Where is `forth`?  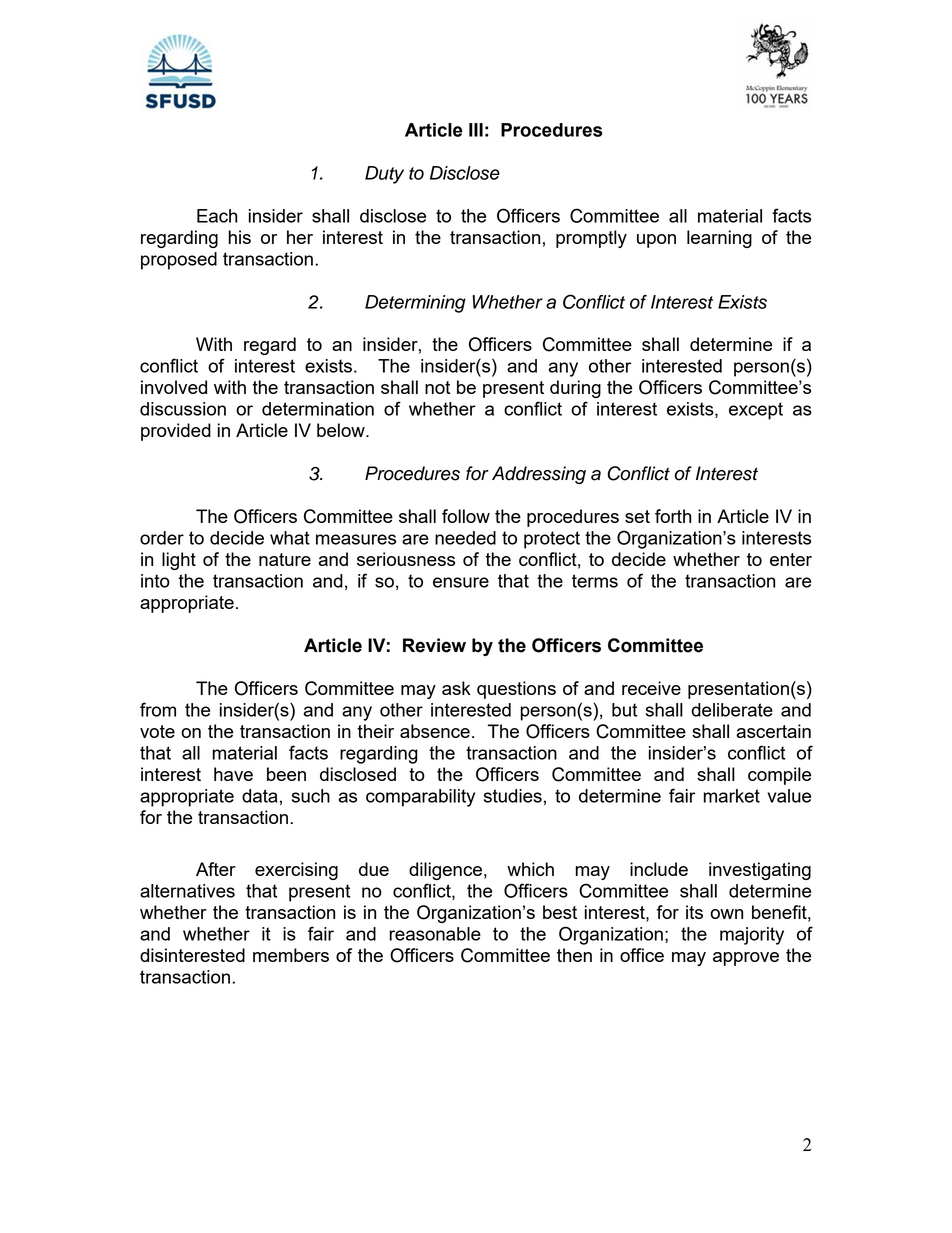
forth is located at coordinates (673, 516).
